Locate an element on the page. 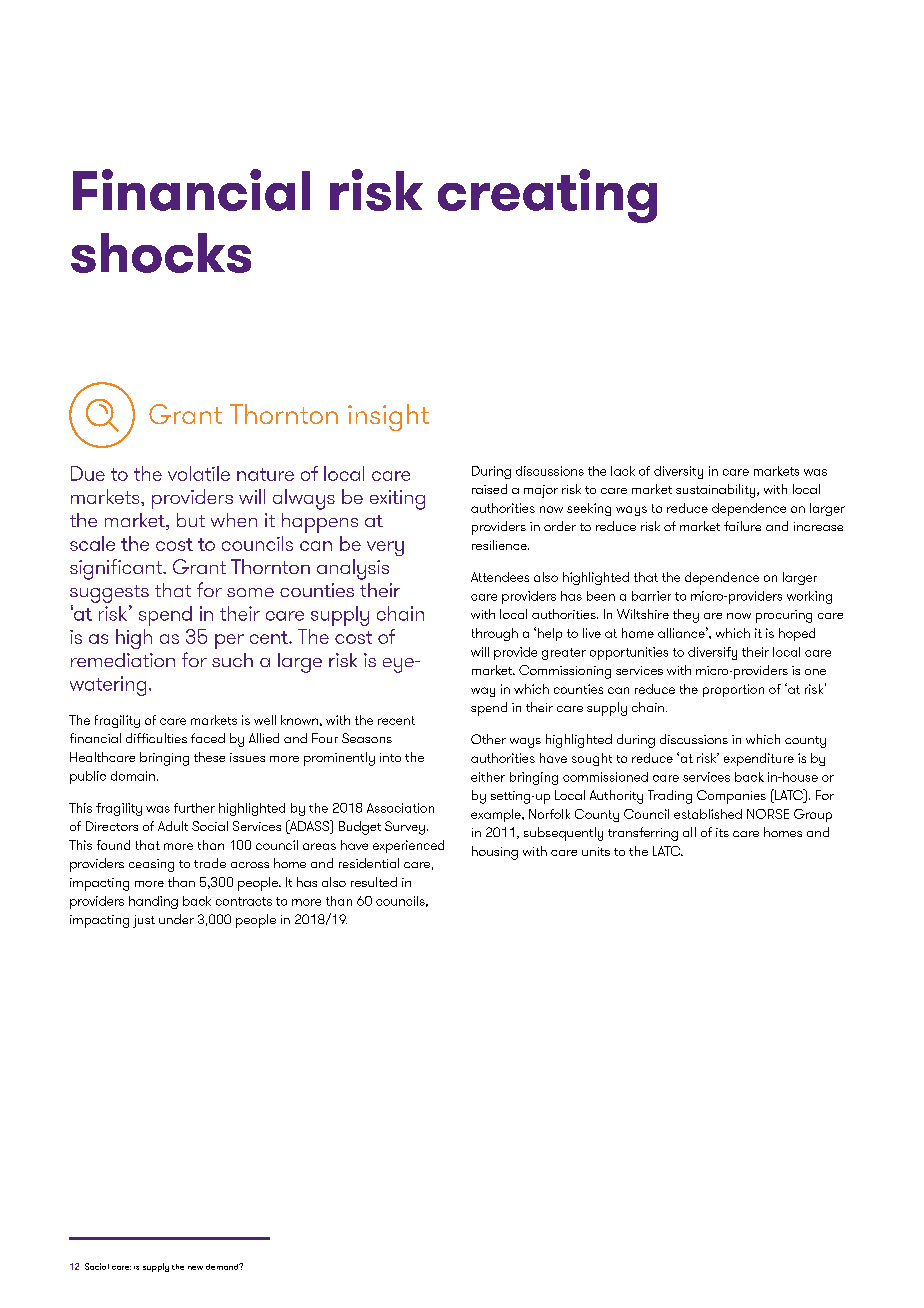 The image size is (924, 1308). new is located at coordinates (195, 1268).
